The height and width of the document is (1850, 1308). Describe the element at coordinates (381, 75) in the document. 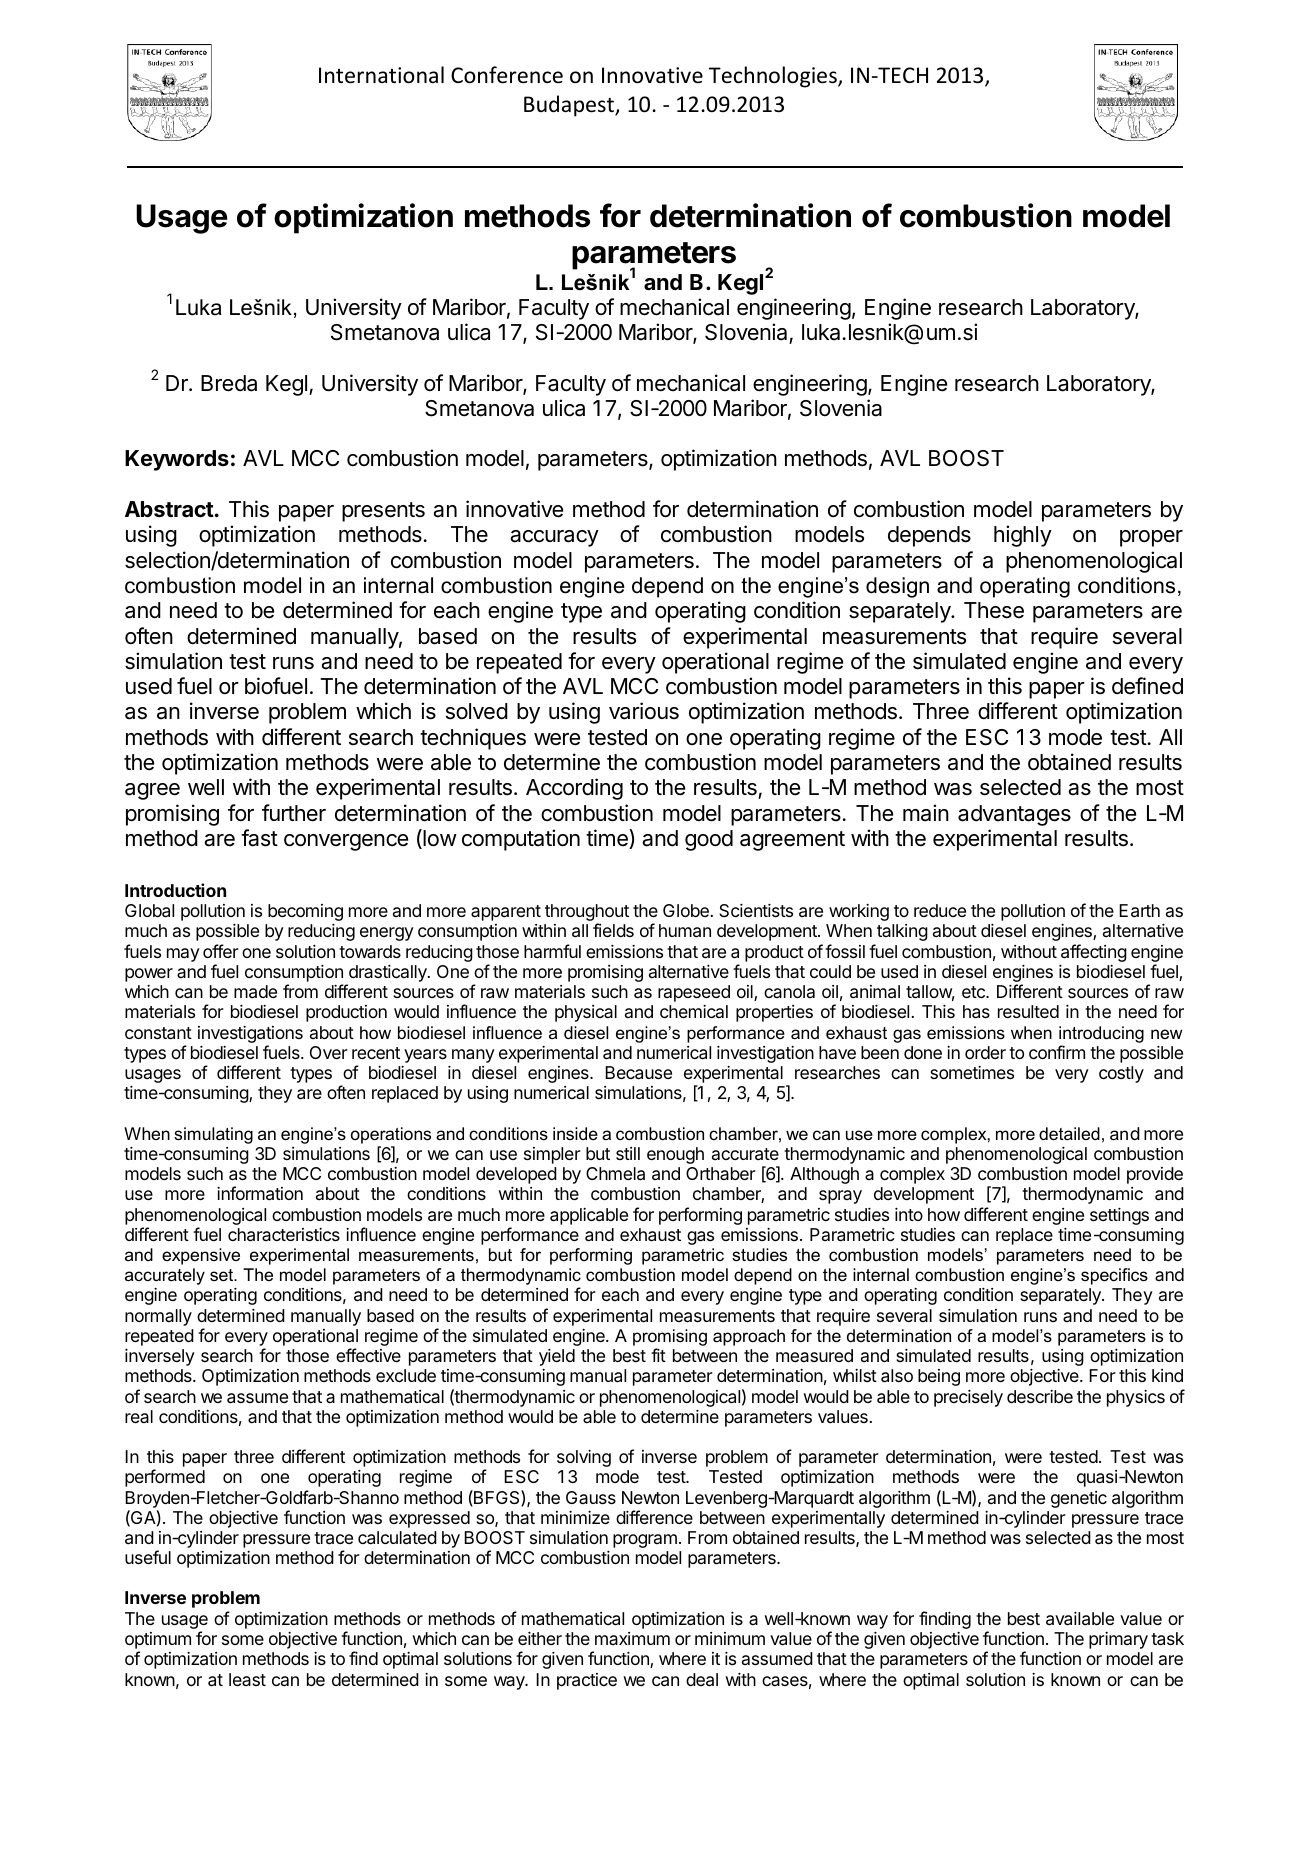

I see `International` at that location.
